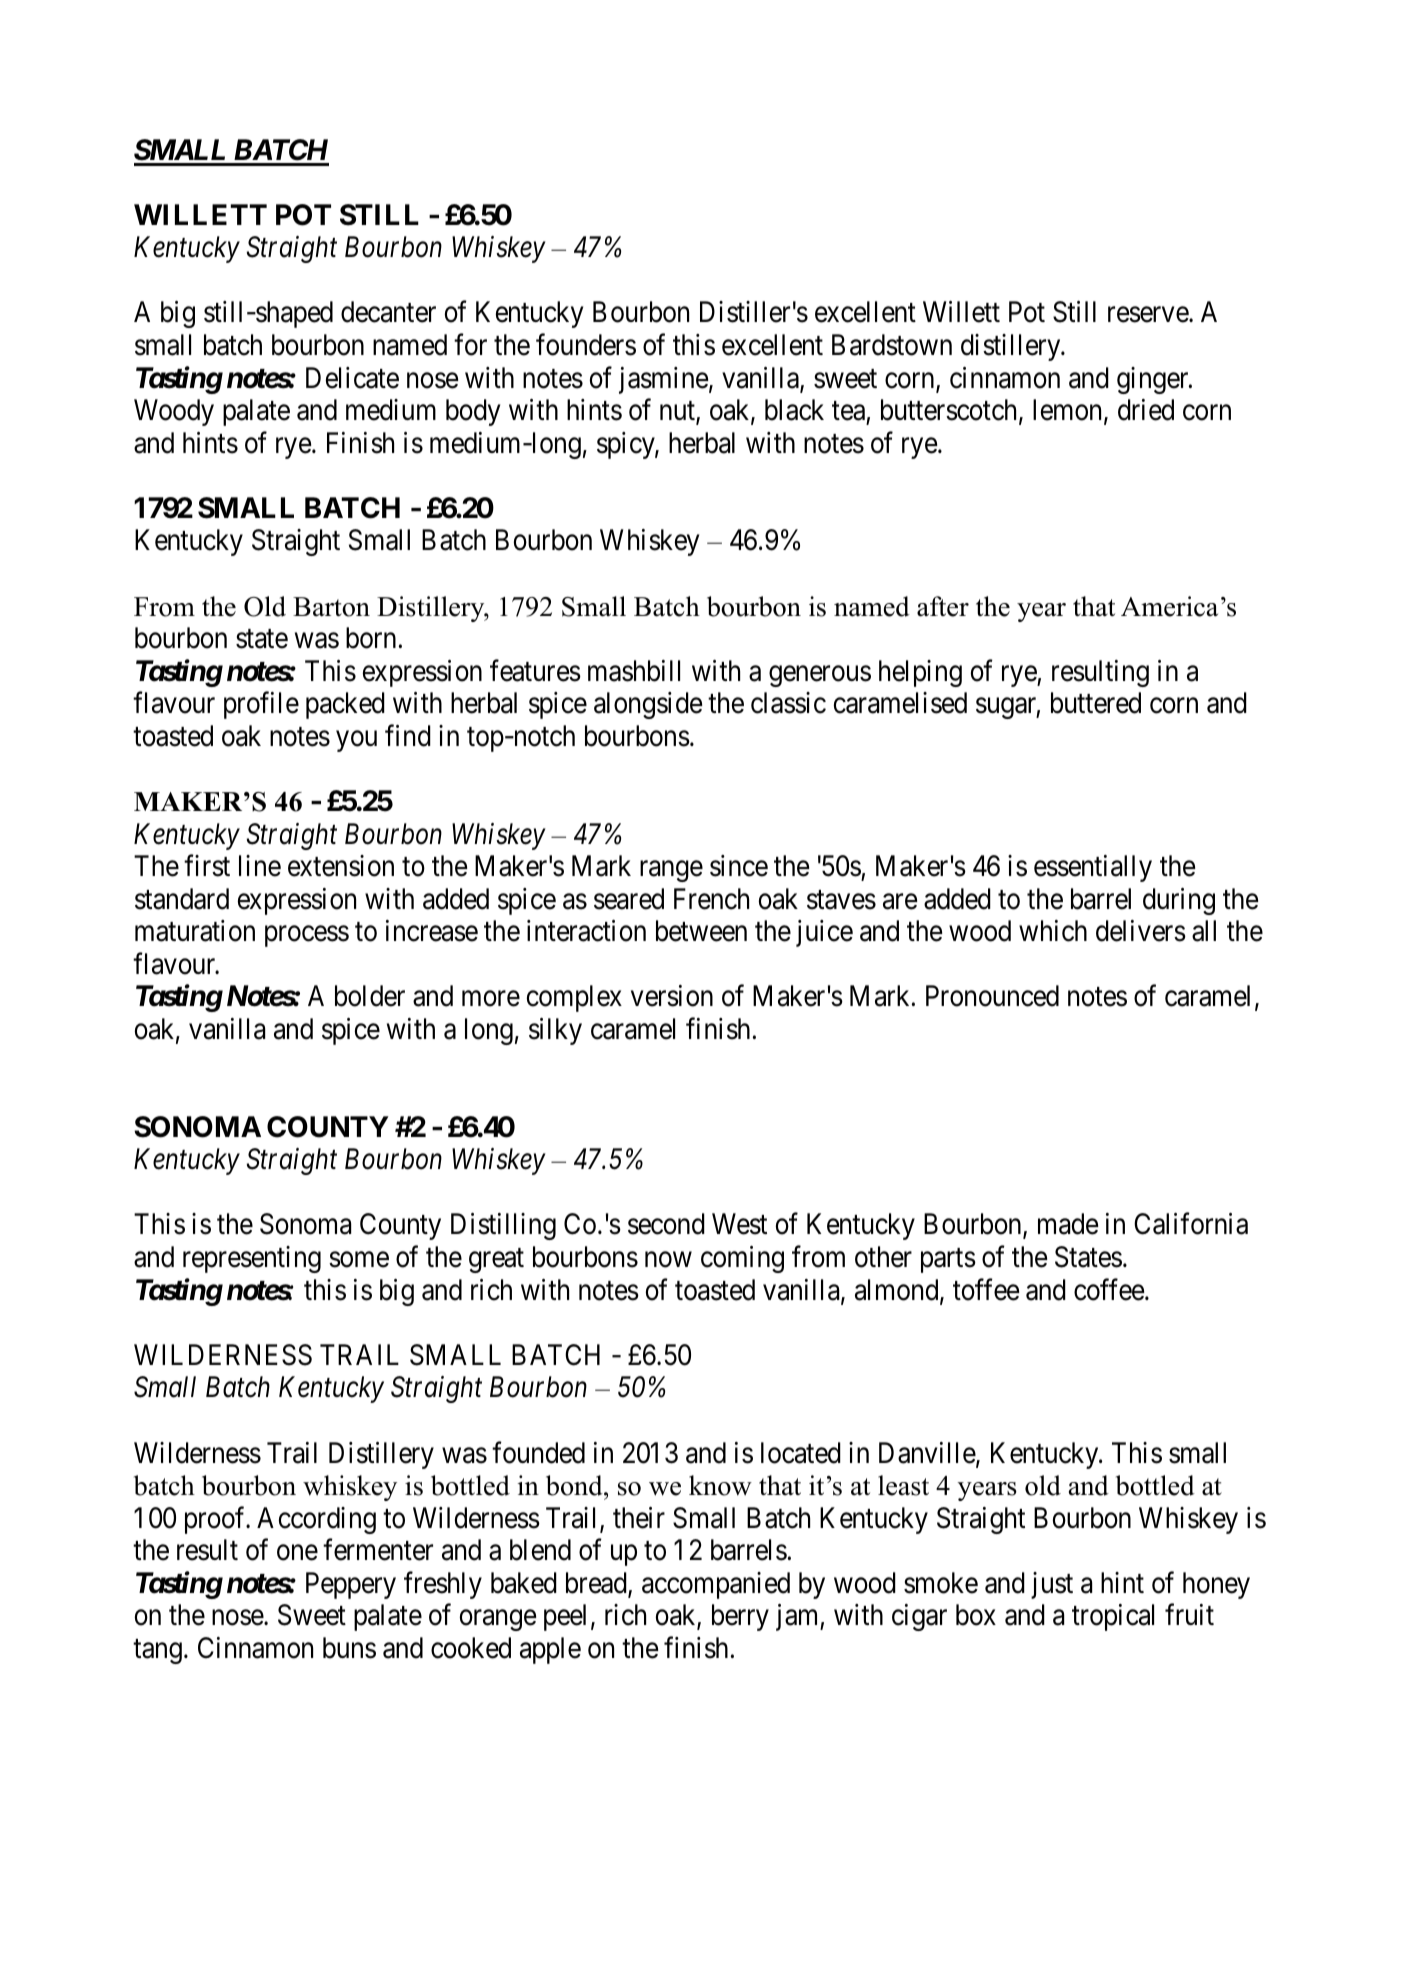 Image resolution: width=1405 pixels, height=1987 pixels. Describe the element at coordinates (672, 996) in the screenshot. I see `version` at that location.
